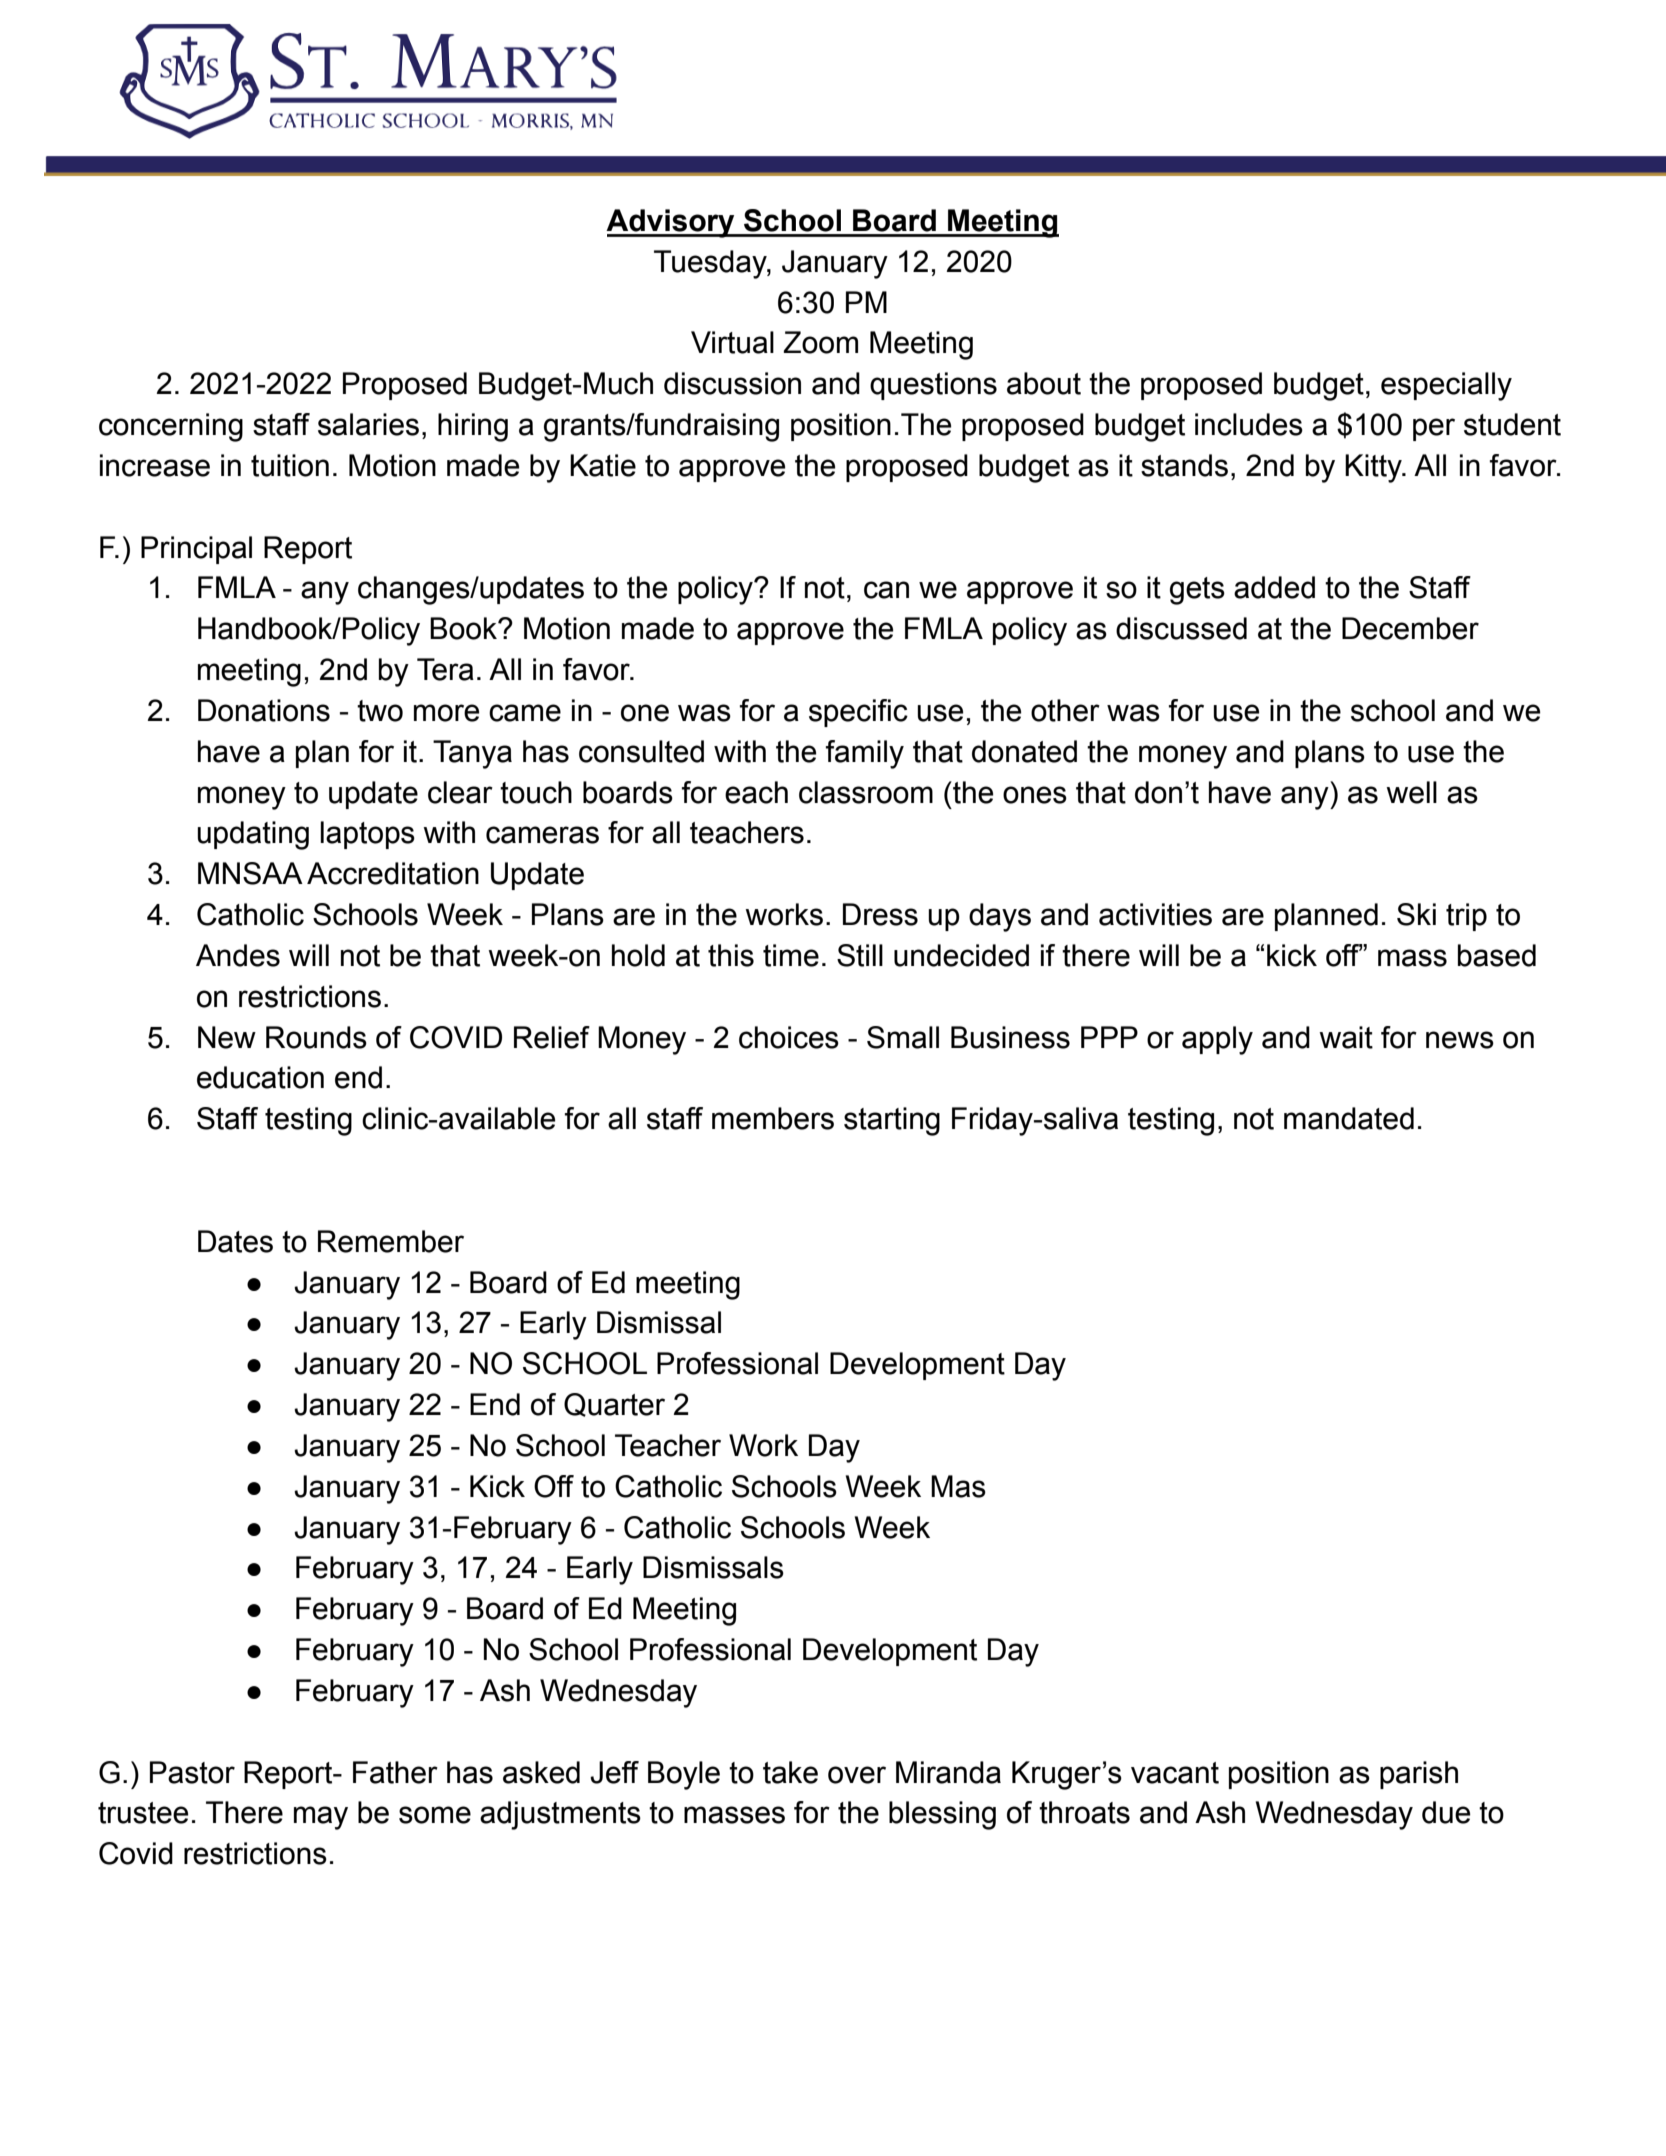 The image size is (1666, 2156). I want to click on may, so click(321, 1818).
